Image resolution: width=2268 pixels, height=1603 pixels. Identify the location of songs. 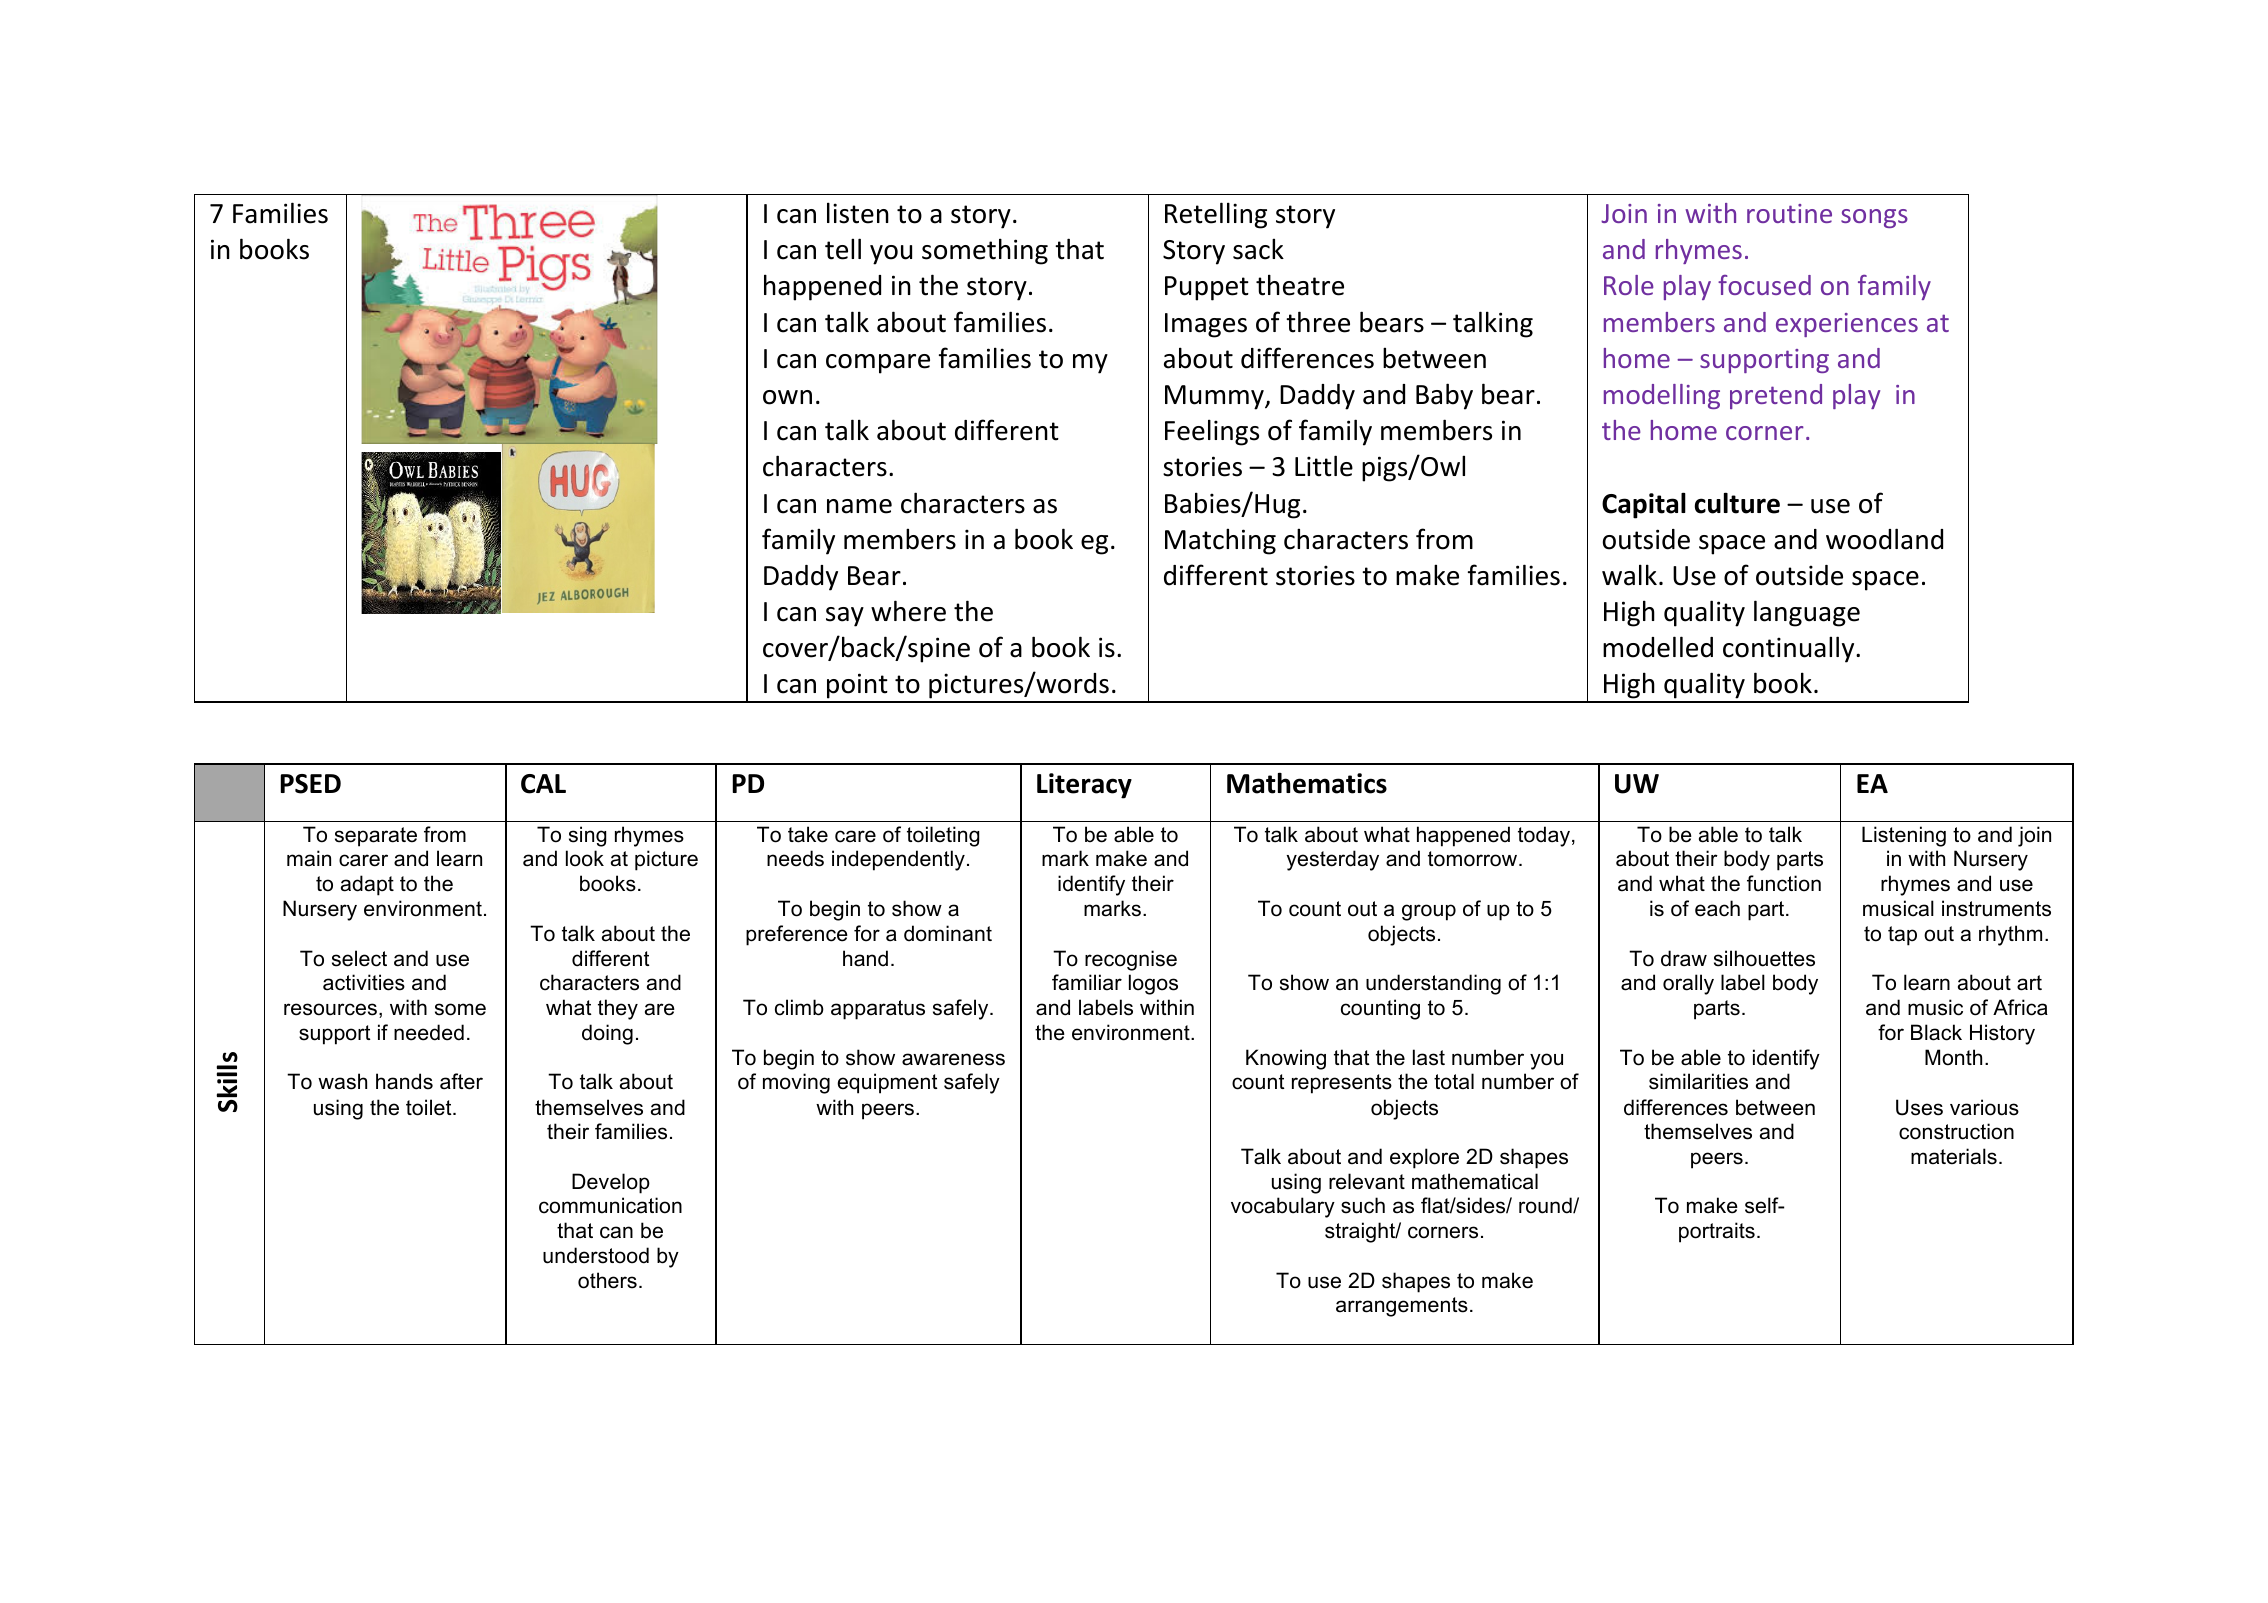
(1874, 218).
